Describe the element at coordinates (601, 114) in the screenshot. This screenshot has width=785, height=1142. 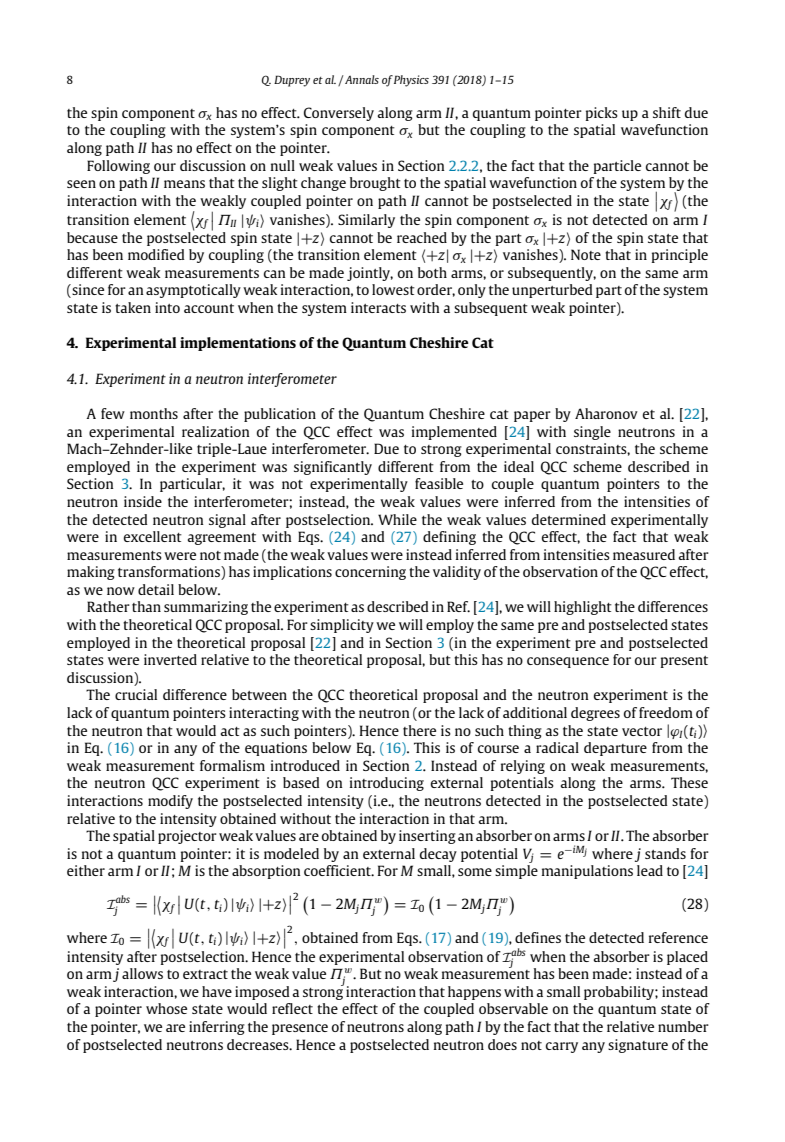
I see `picks` at that location.
